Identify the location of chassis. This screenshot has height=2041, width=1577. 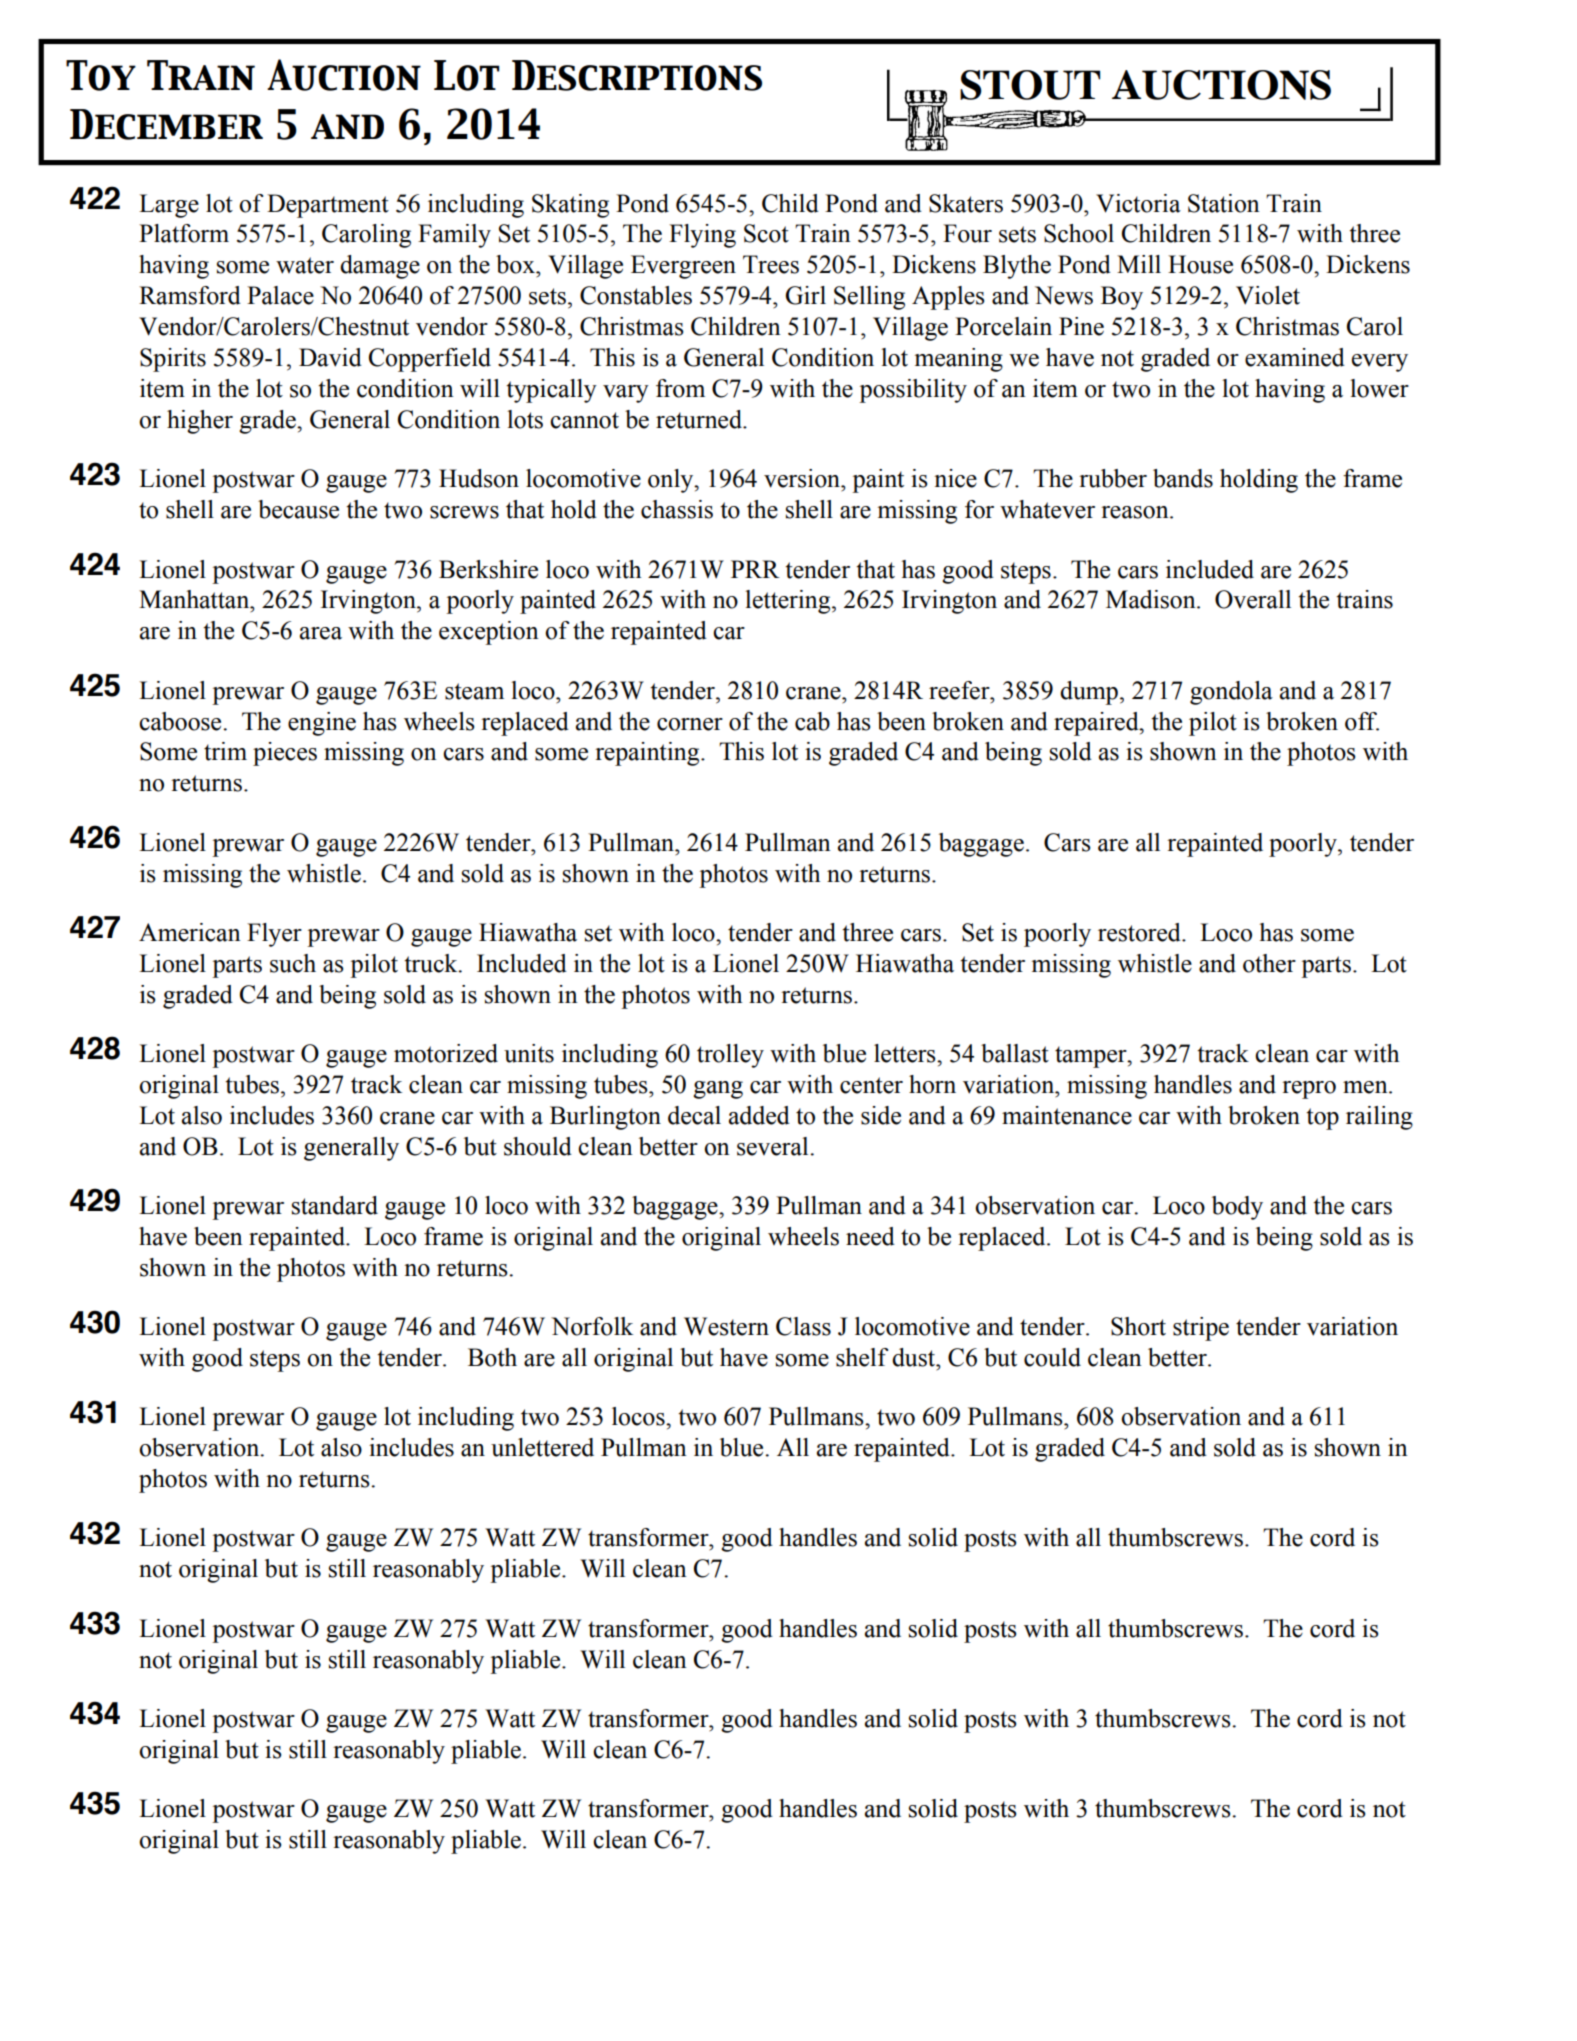
(677, 509).
